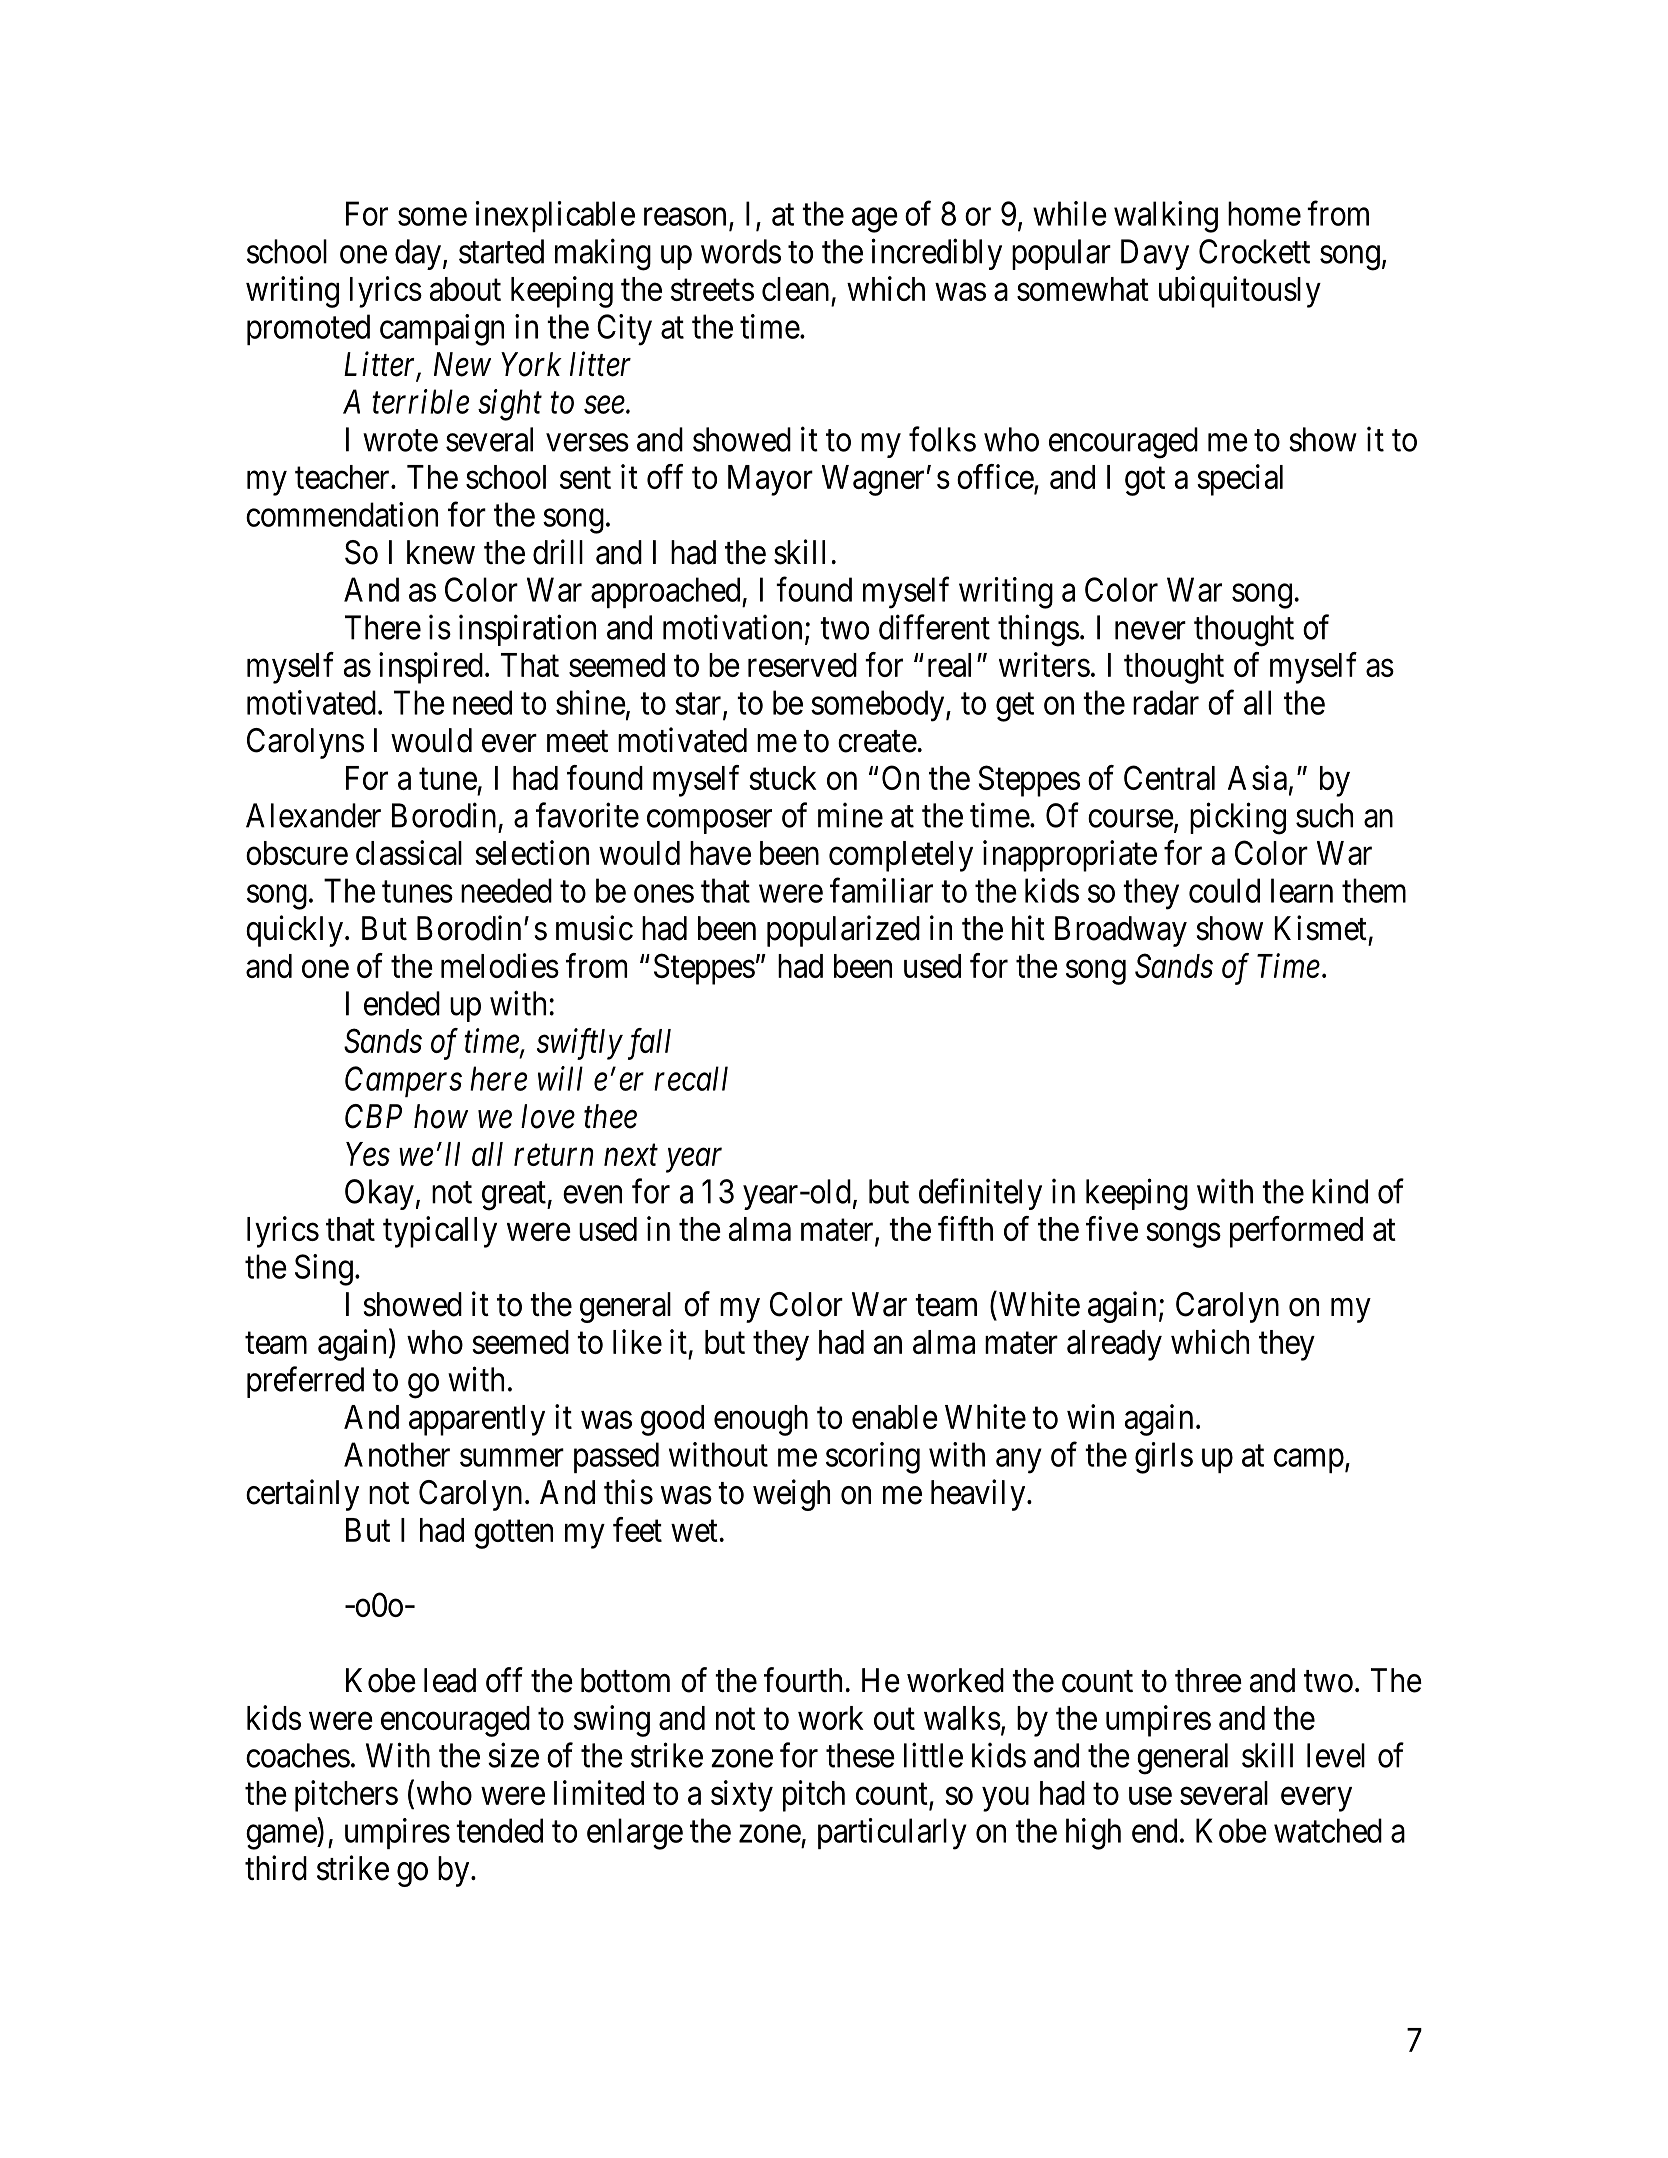 The image size is (1668, 2158). Describe the element at coordinates (373, 1116) in the screenshot. I see `CBP` at that location.
